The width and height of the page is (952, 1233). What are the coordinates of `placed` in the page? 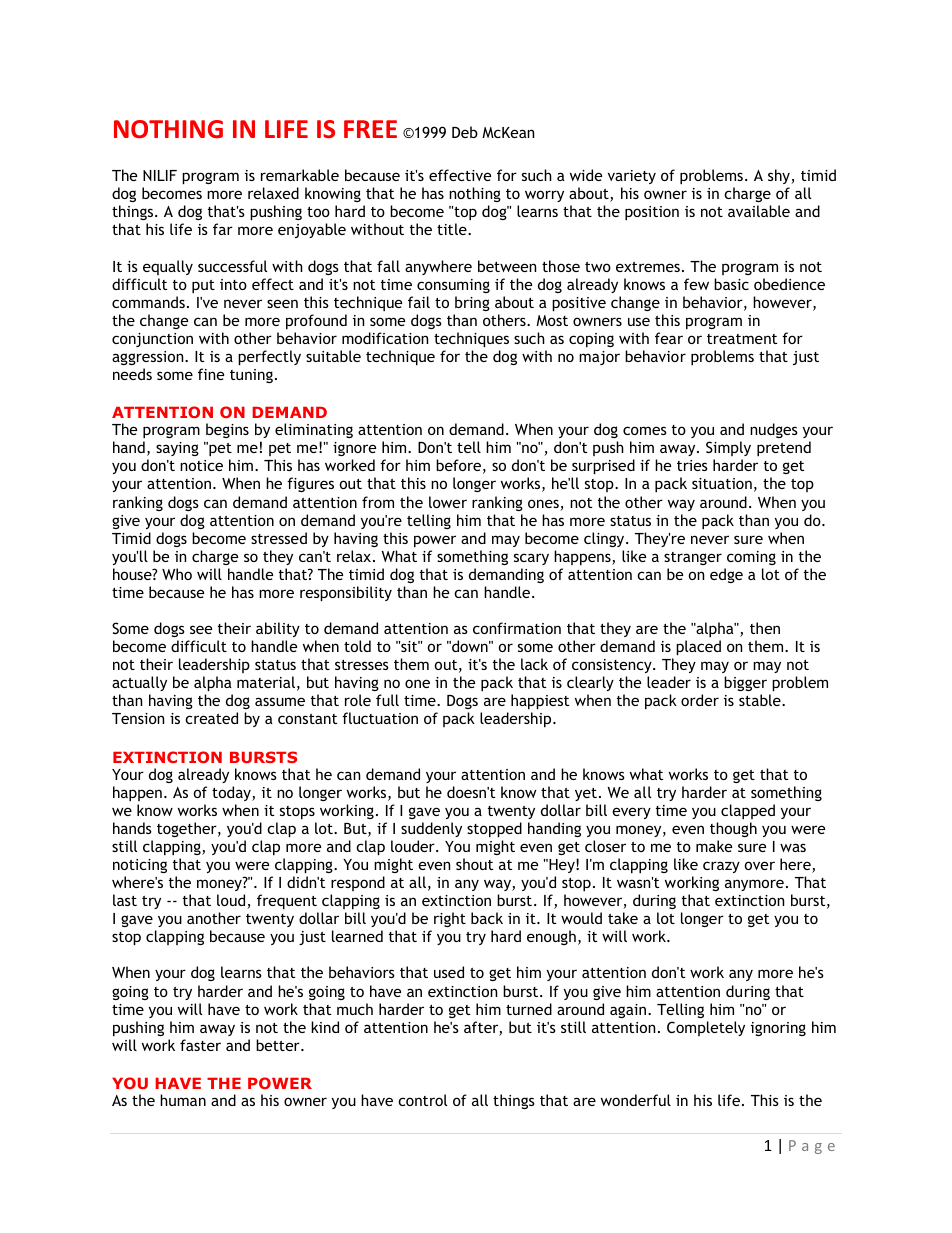 It's located at (698, 647).
